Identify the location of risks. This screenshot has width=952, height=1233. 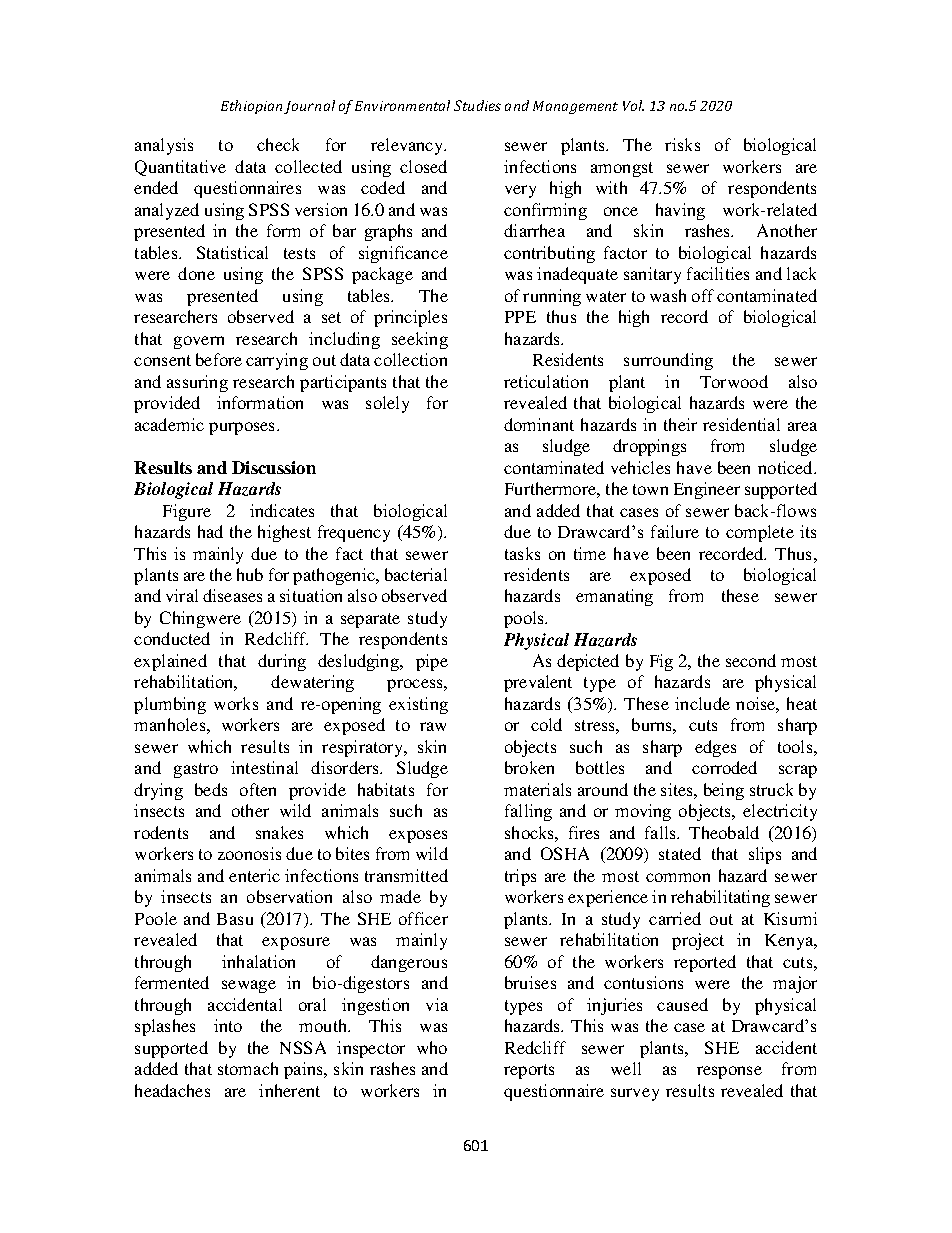
(682, 144).
